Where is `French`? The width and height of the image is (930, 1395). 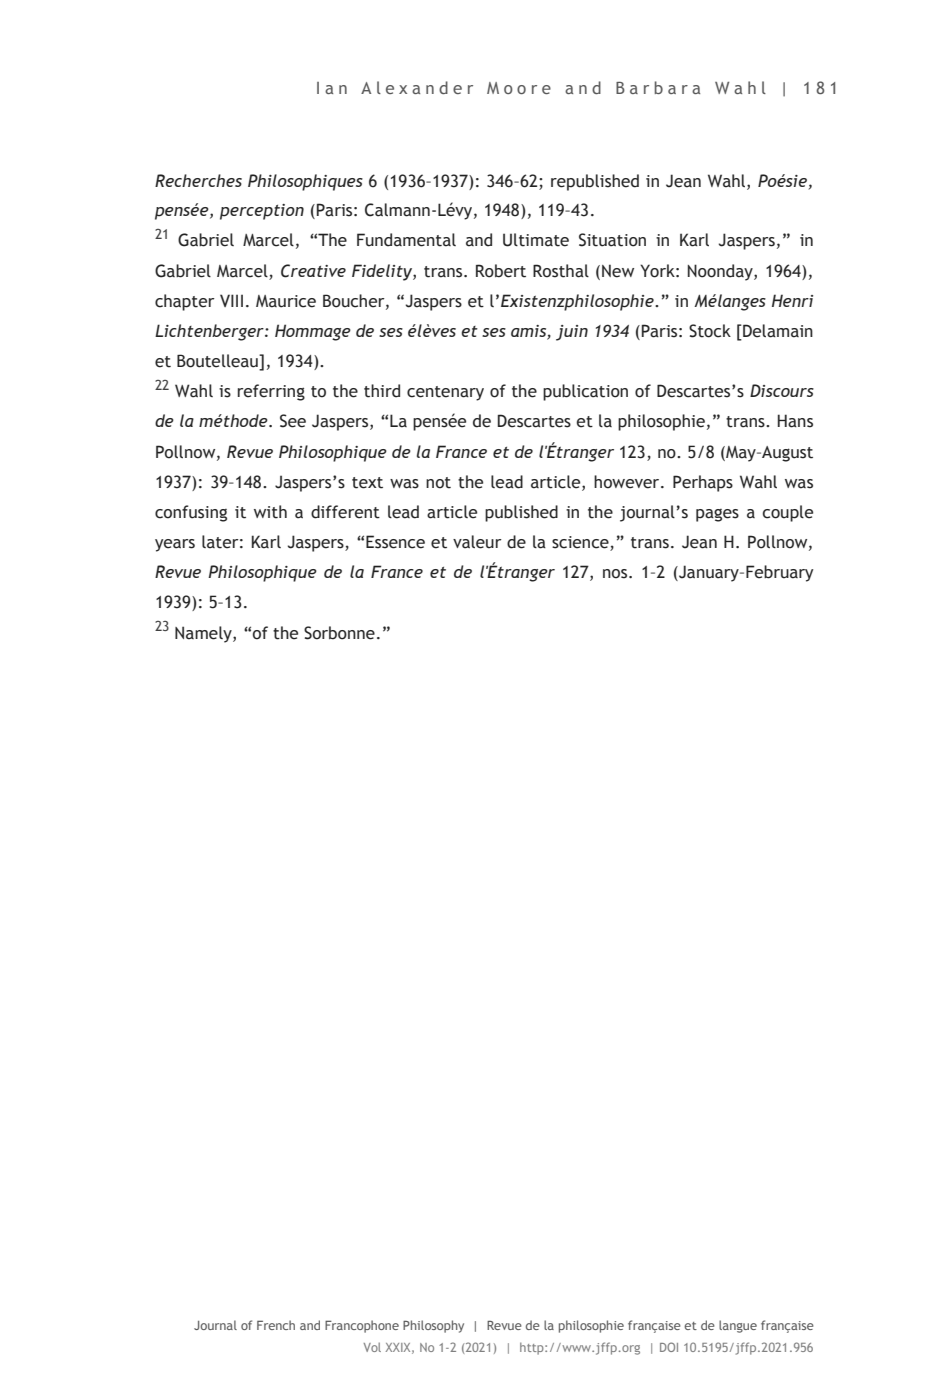 French is located at coordinates (276, 1325).
